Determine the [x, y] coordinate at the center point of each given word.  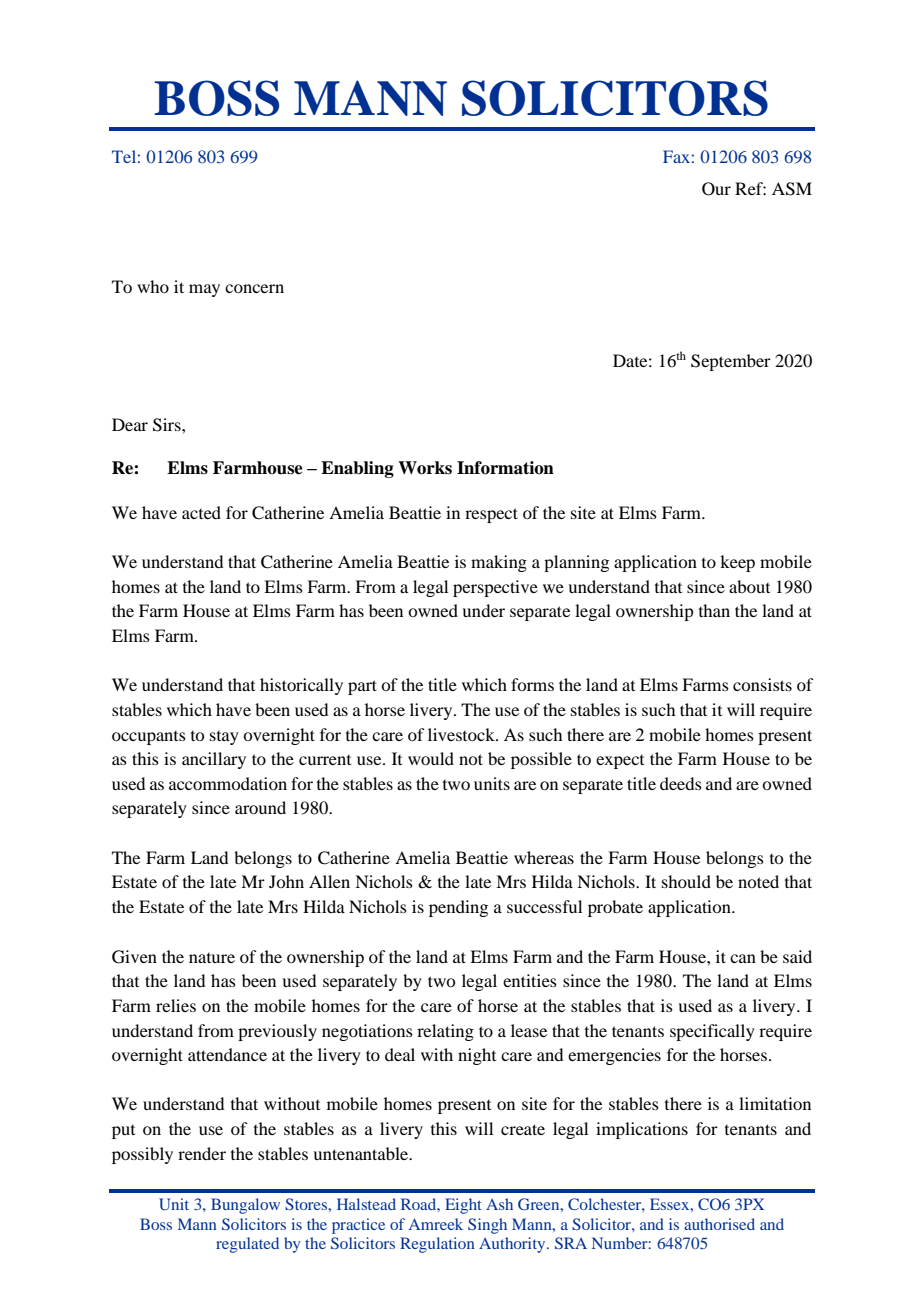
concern [254, 288]
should [686, 881]
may [204, 290]
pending [458, 908]
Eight [463, 1206]
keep [737, 563]
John [286, 881]
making [499, 563]
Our [716, 189]
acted [201, 512]
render [202, 1153]
